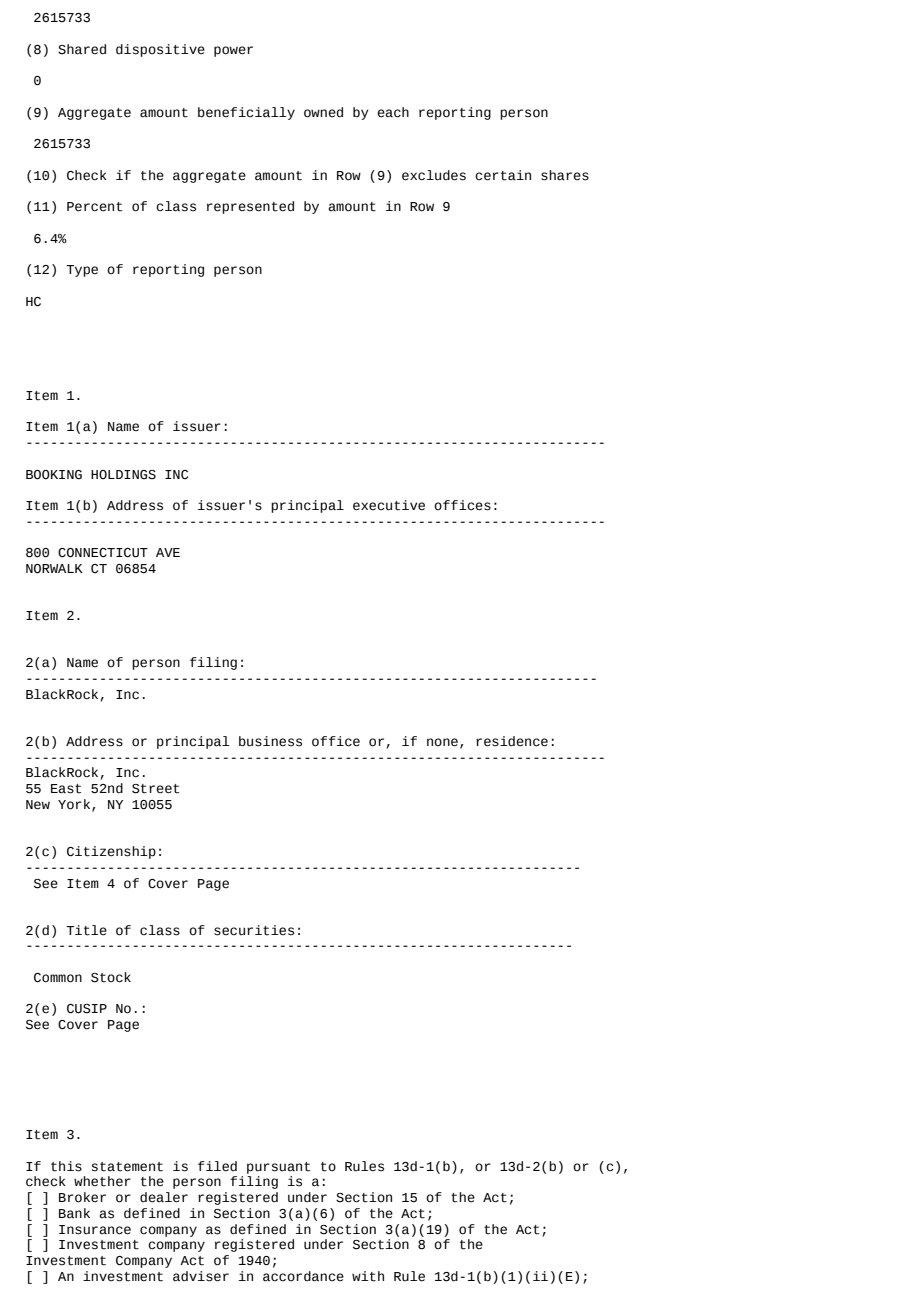 The width and height of the screenshot is (924, 1308). What do you see at coordinates (54, 569) in the screenshot?
I see `NORWALK` at bounding box center [54, 569].
